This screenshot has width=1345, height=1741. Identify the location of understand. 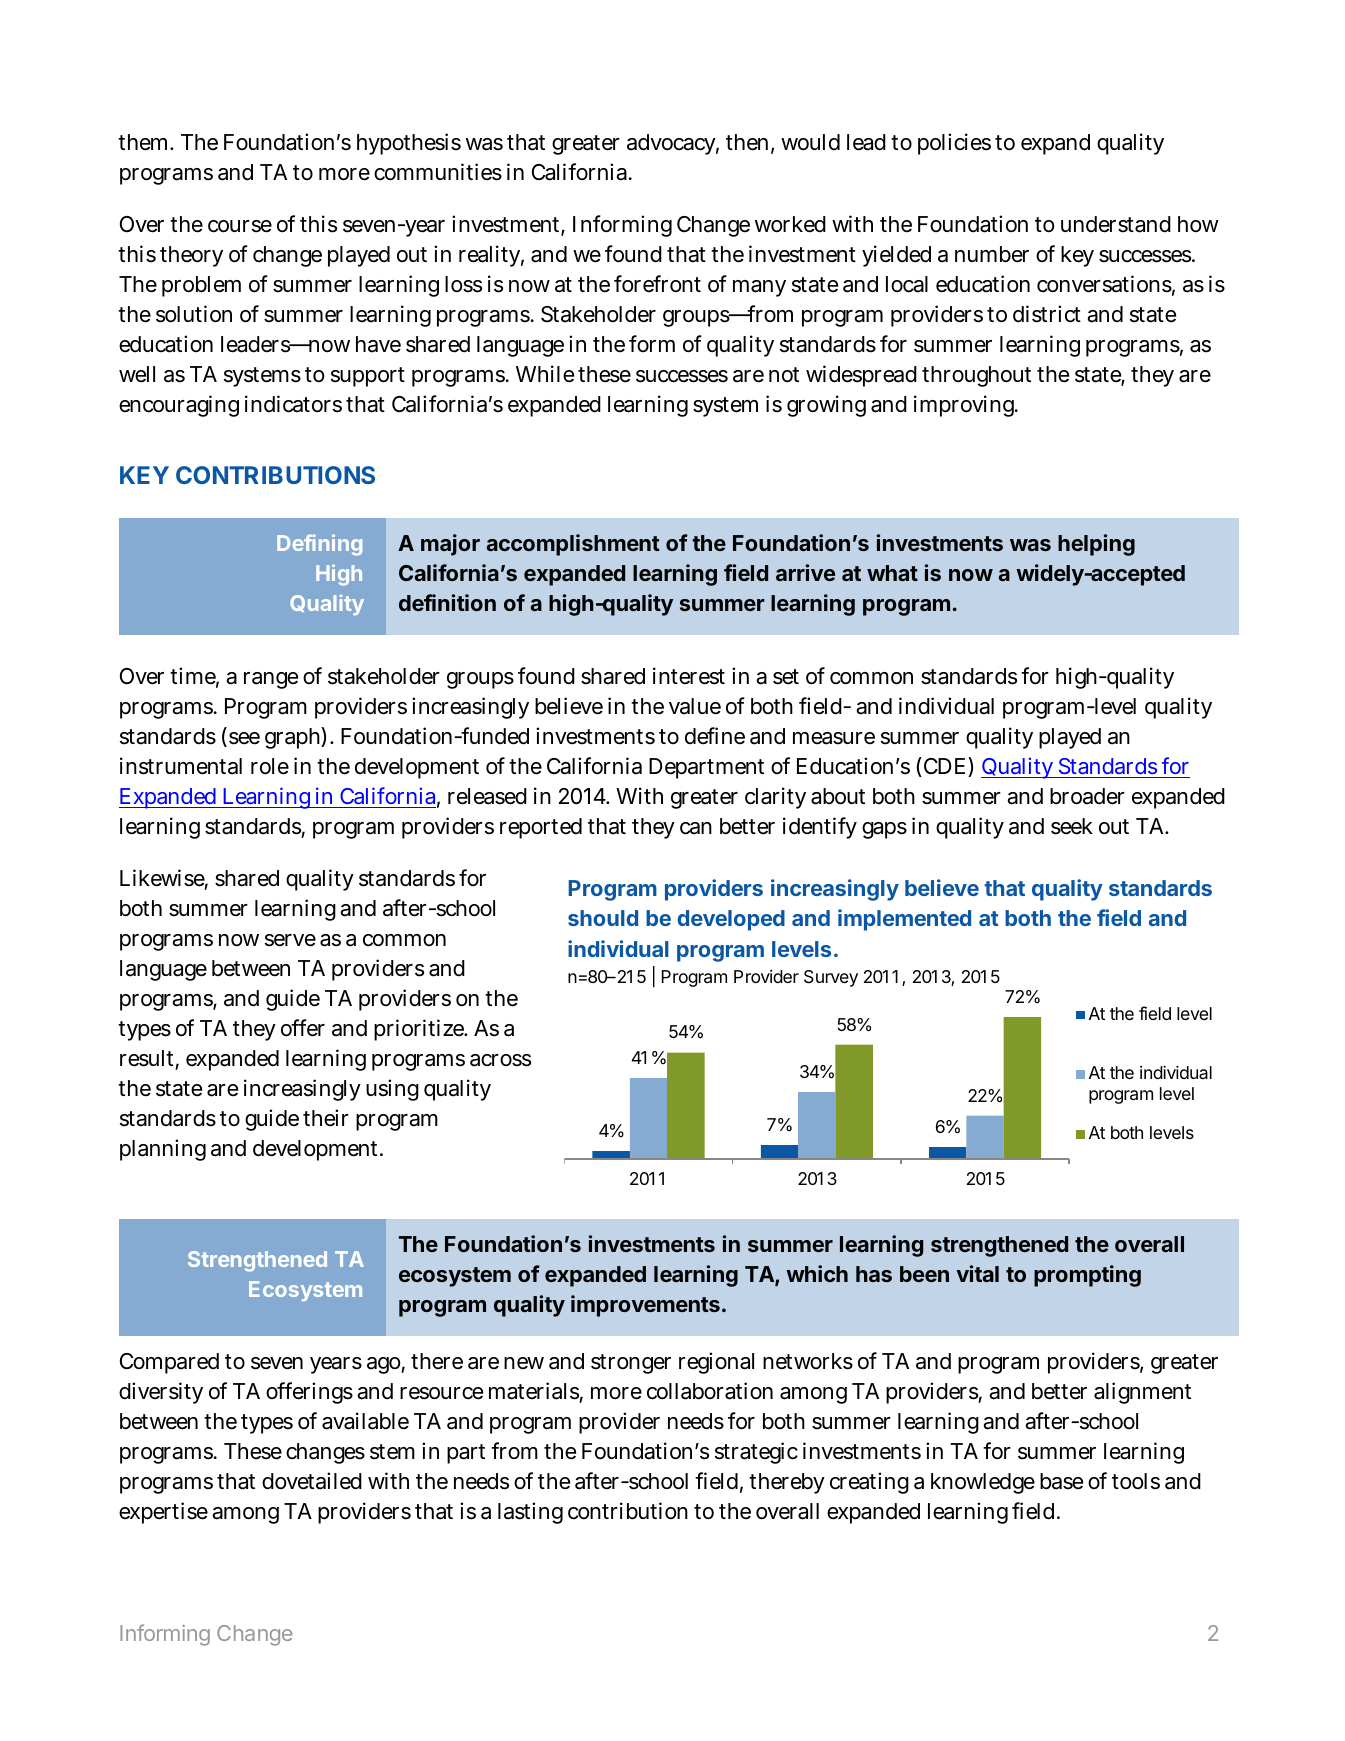
(1116, 224).
